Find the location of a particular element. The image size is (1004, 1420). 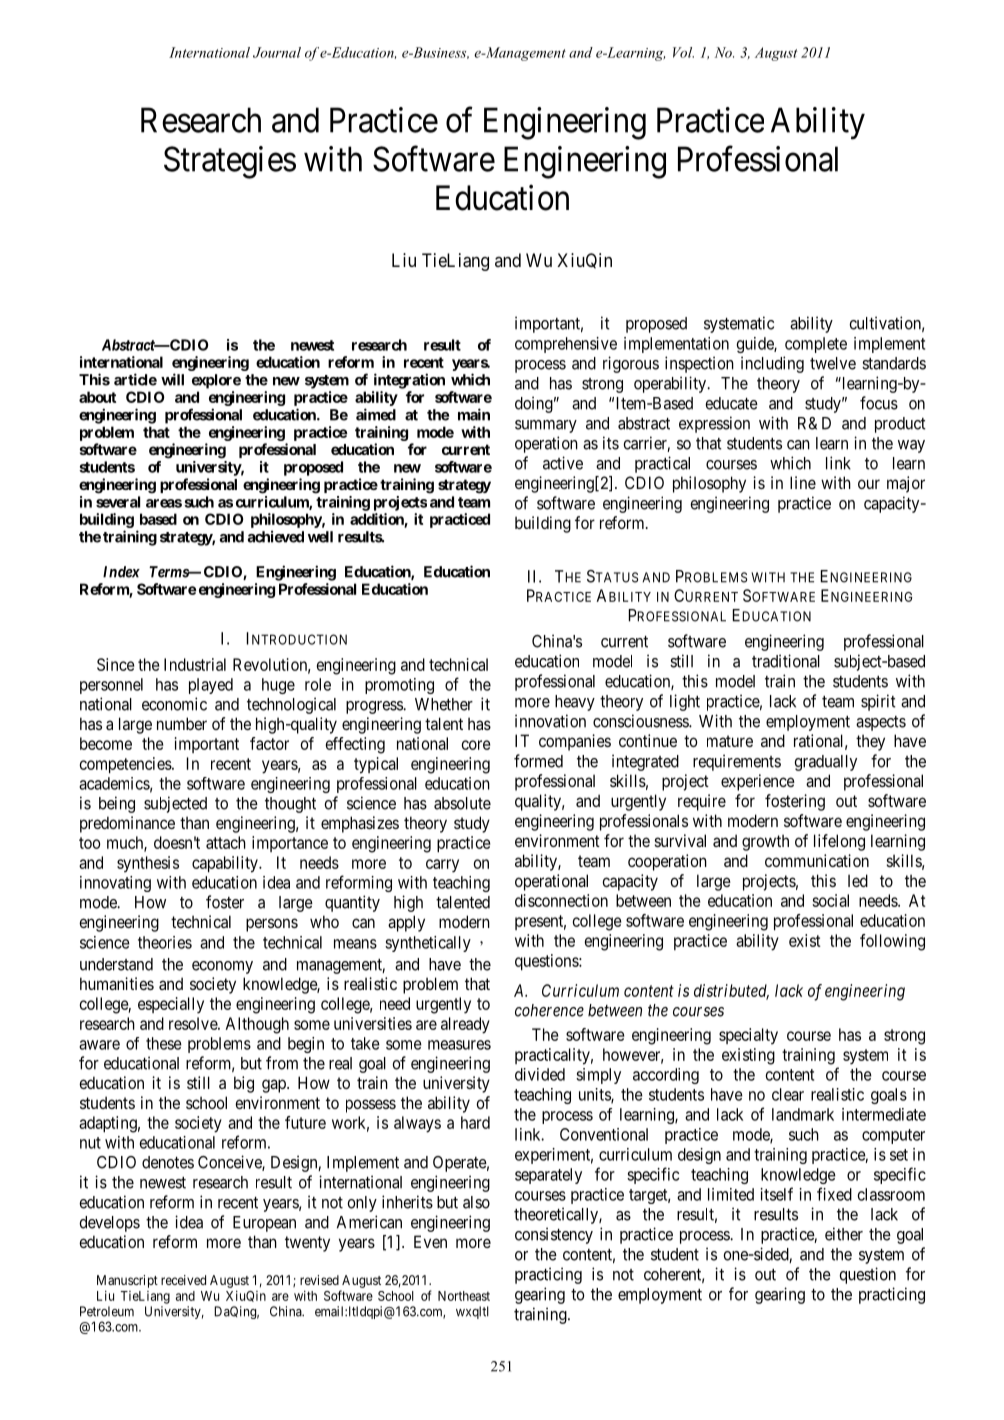

Northeast is located at coordinates (464, 1296).
